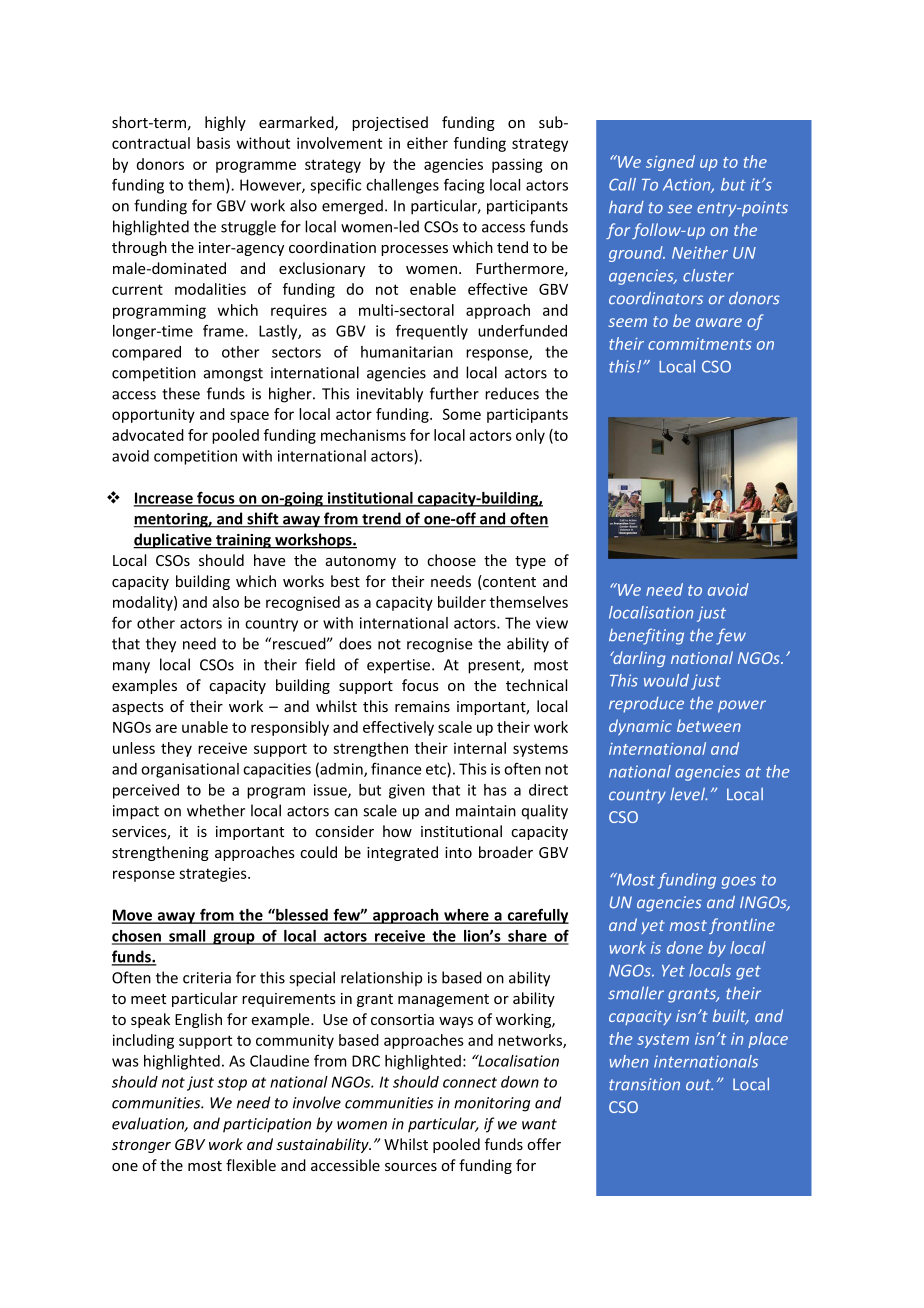 The image size is (924, 1308). I want to click on between, so click(709, 725).
